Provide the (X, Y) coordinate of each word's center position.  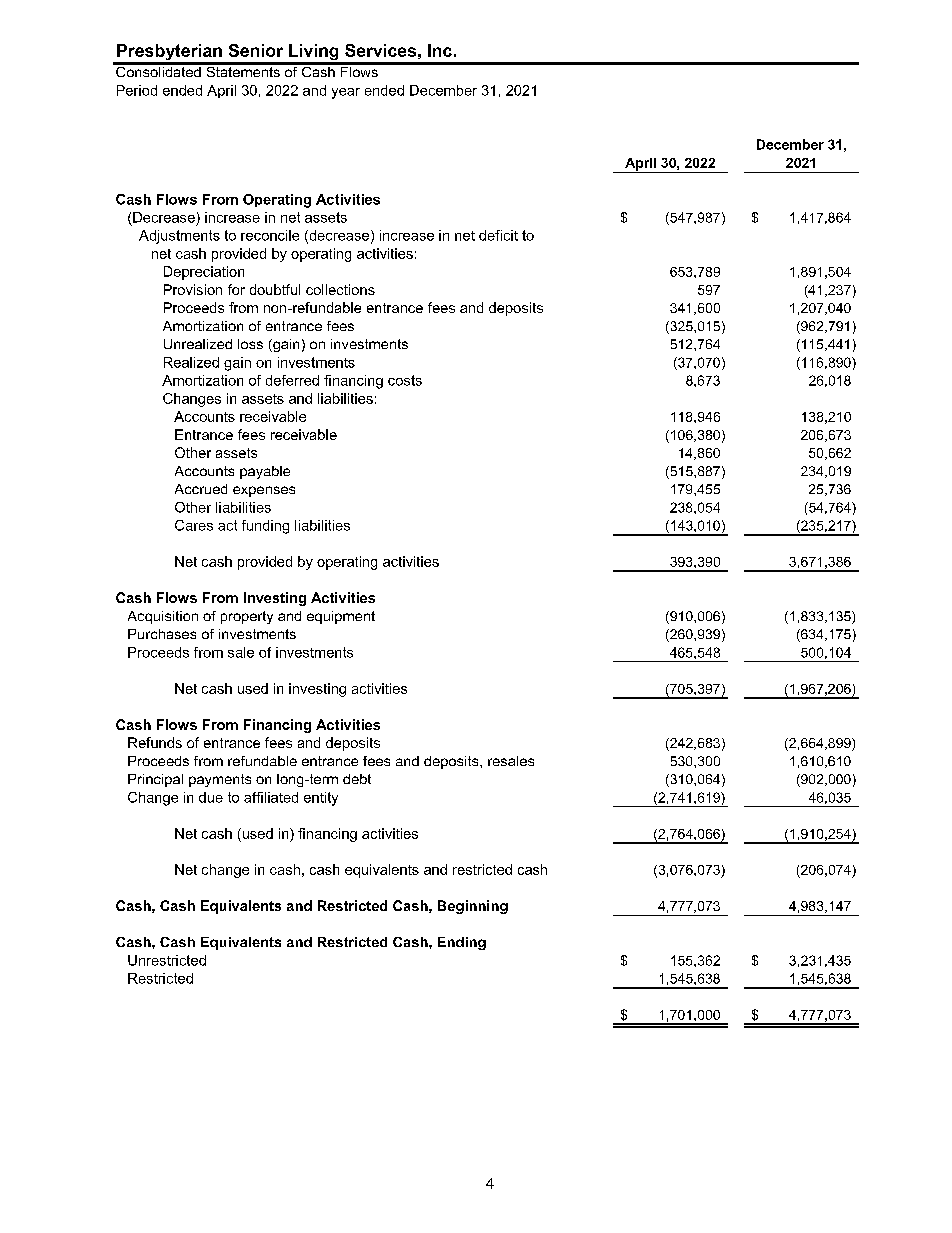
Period (137, 90)
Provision (193, 289)
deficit (498, 235)
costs (405, 380)
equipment (341, 617)
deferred (292, 380)
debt (357, 779)
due (211, 797)
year (346, 93)
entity (321, 799)
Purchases (162, 634)
